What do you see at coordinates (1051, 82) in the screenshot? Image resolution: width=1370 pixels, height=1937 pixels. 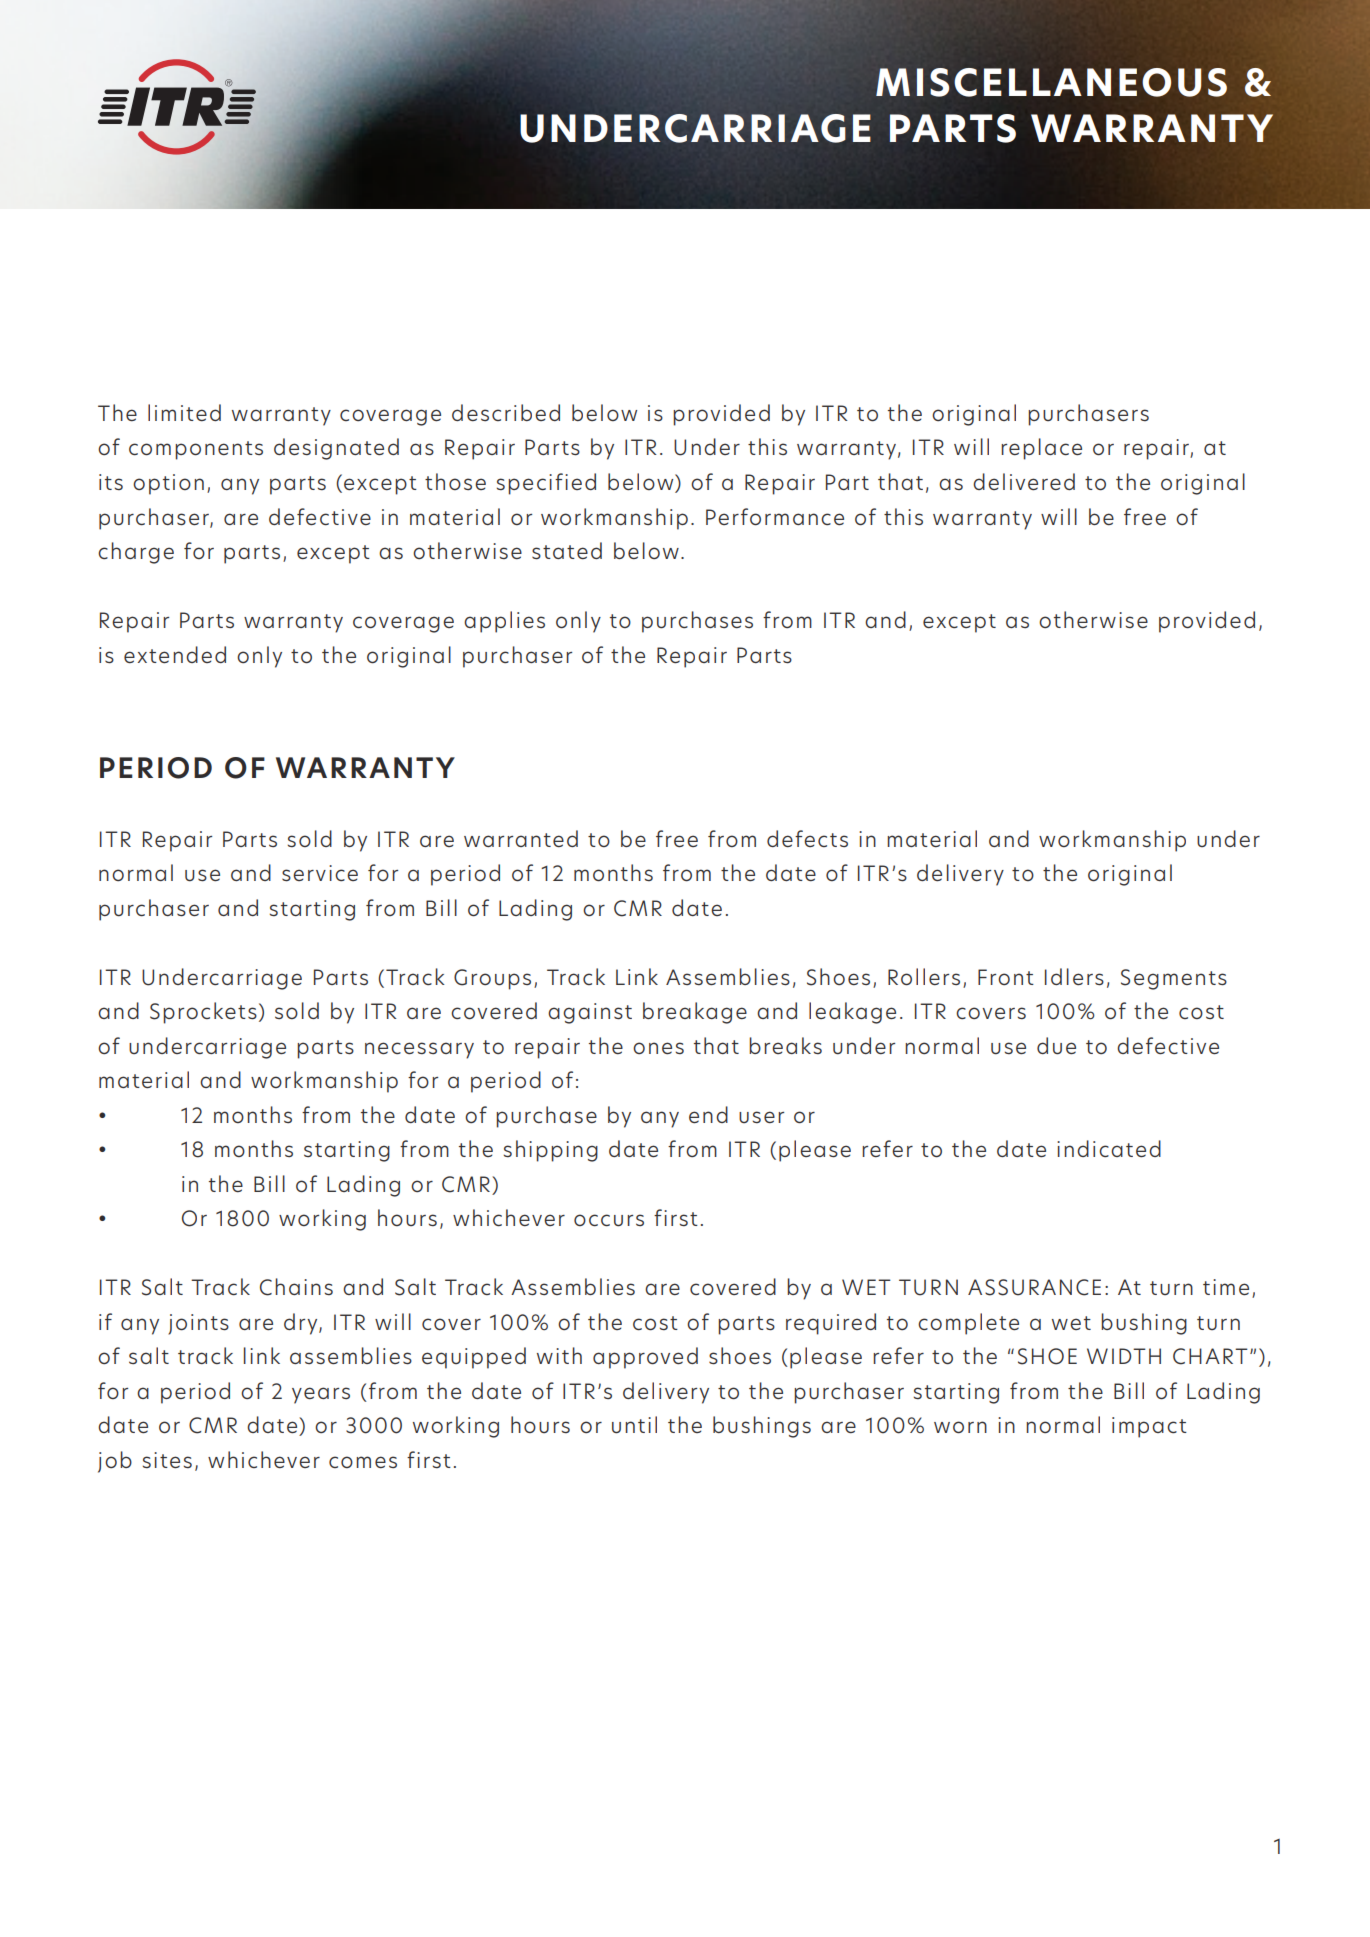 I see `MISCELLANEOUS` at bounding box center [1051, 82].
